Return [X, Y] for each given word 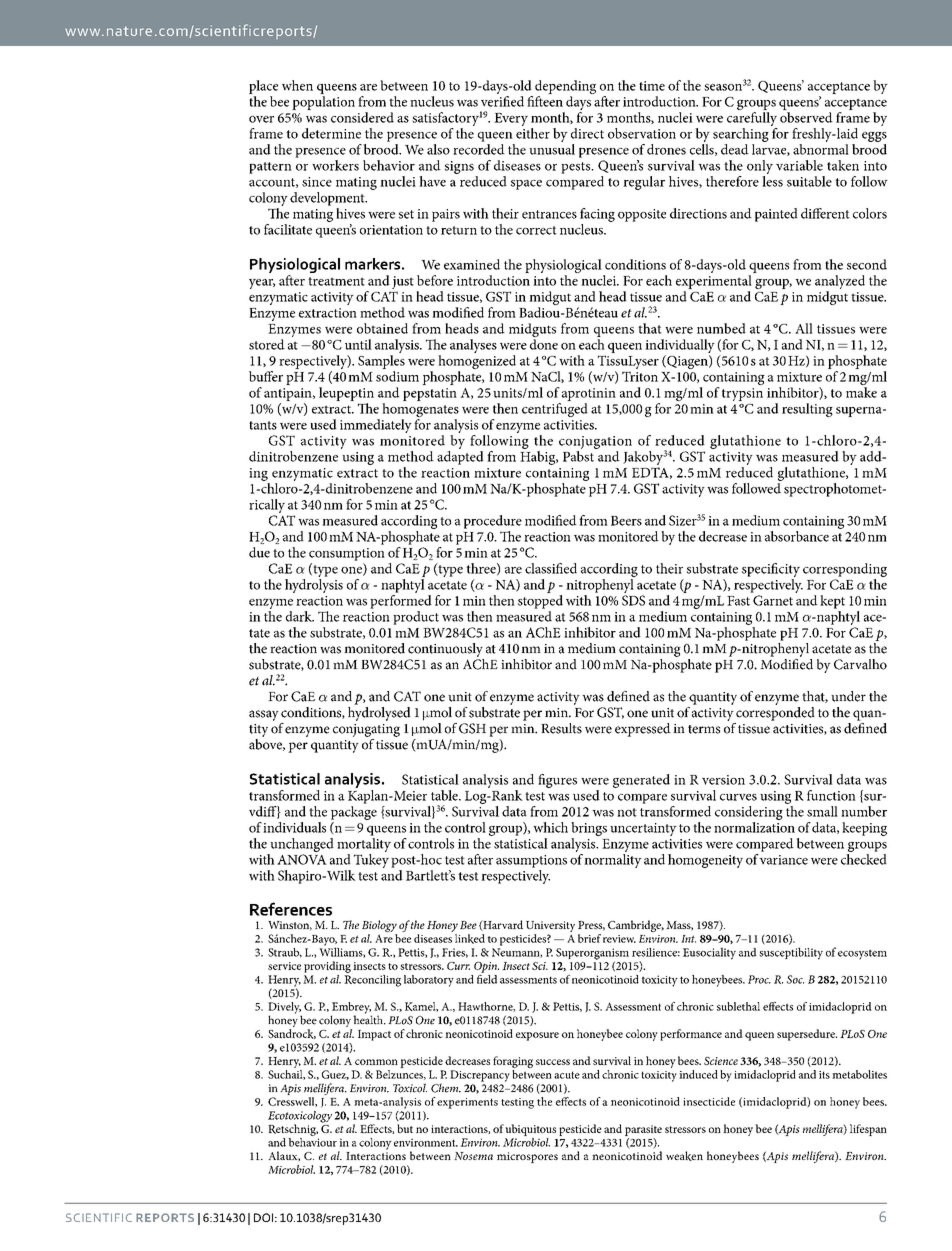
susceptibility [791, 953]
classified [551, 568]
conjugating [366, 730]
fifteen [545, 101]
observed [806, 117]
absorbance [797, 536]
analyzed [840, 283]
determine [331, 133]
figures [557, 781]
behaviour [312, 1141]
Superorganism [592, 955]
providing [327, 967]
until [358, 344]
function [831, 795]
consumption [347, 554]
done [544, 344]
